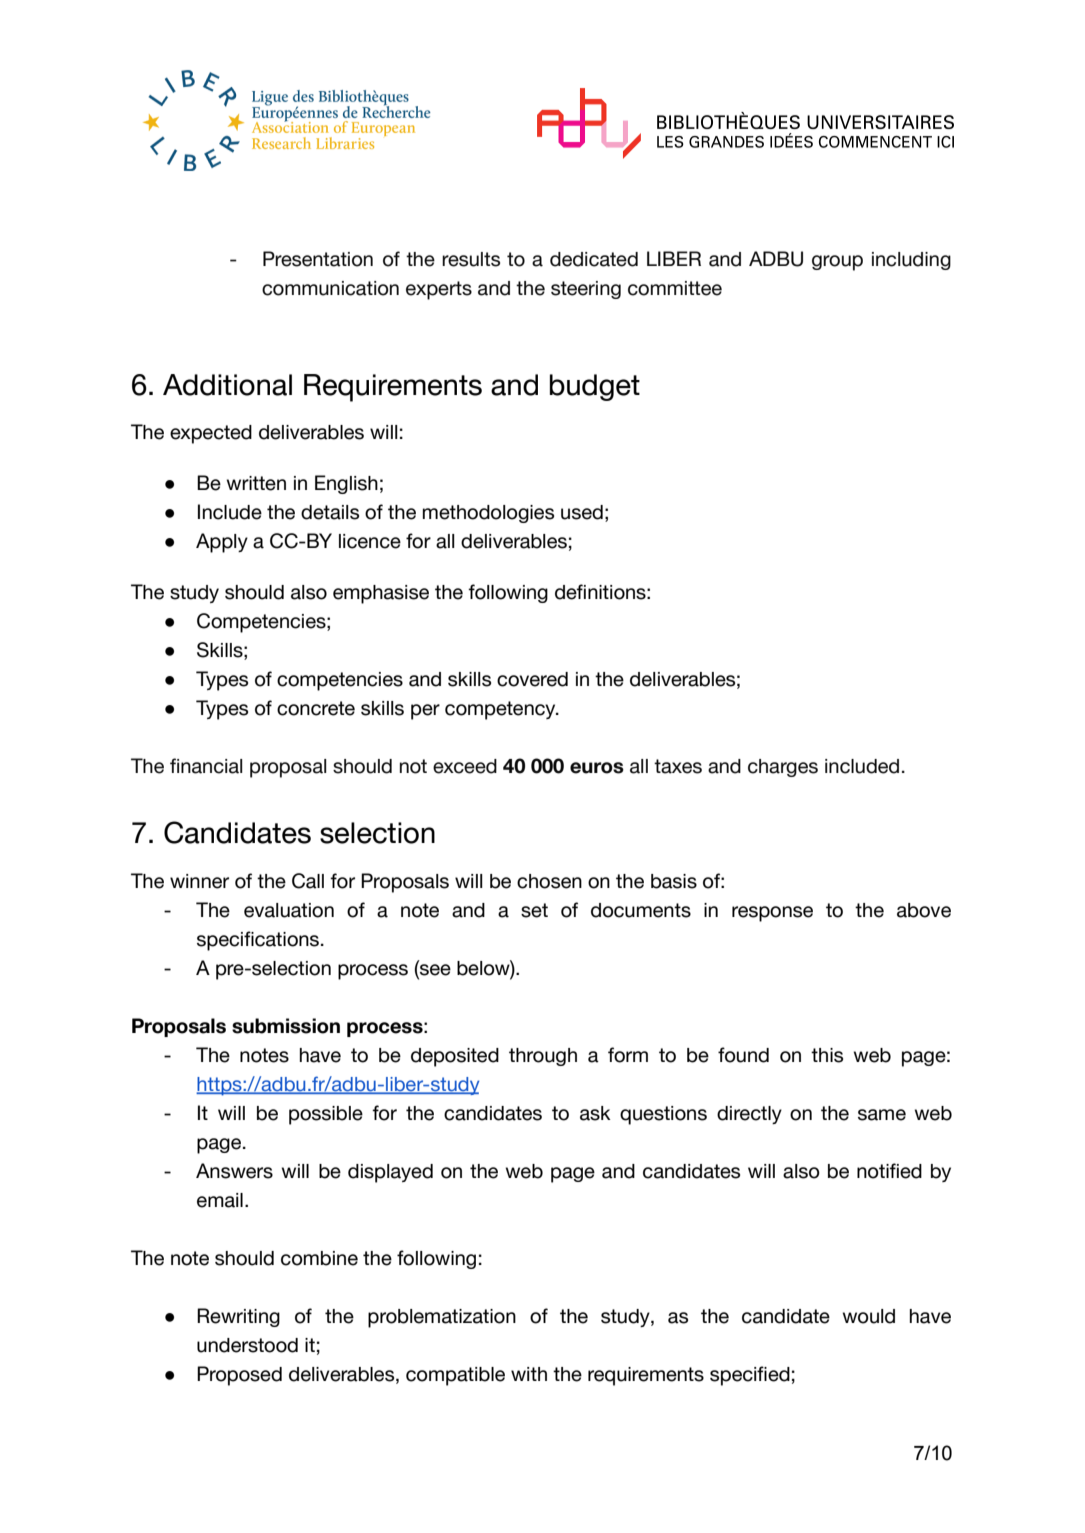 The height and width of the screenshot is (1533, 1085). What do you see at coordinates (330, 288) in the screenshot?
I see `communication` at bounding box center [330, 288].
